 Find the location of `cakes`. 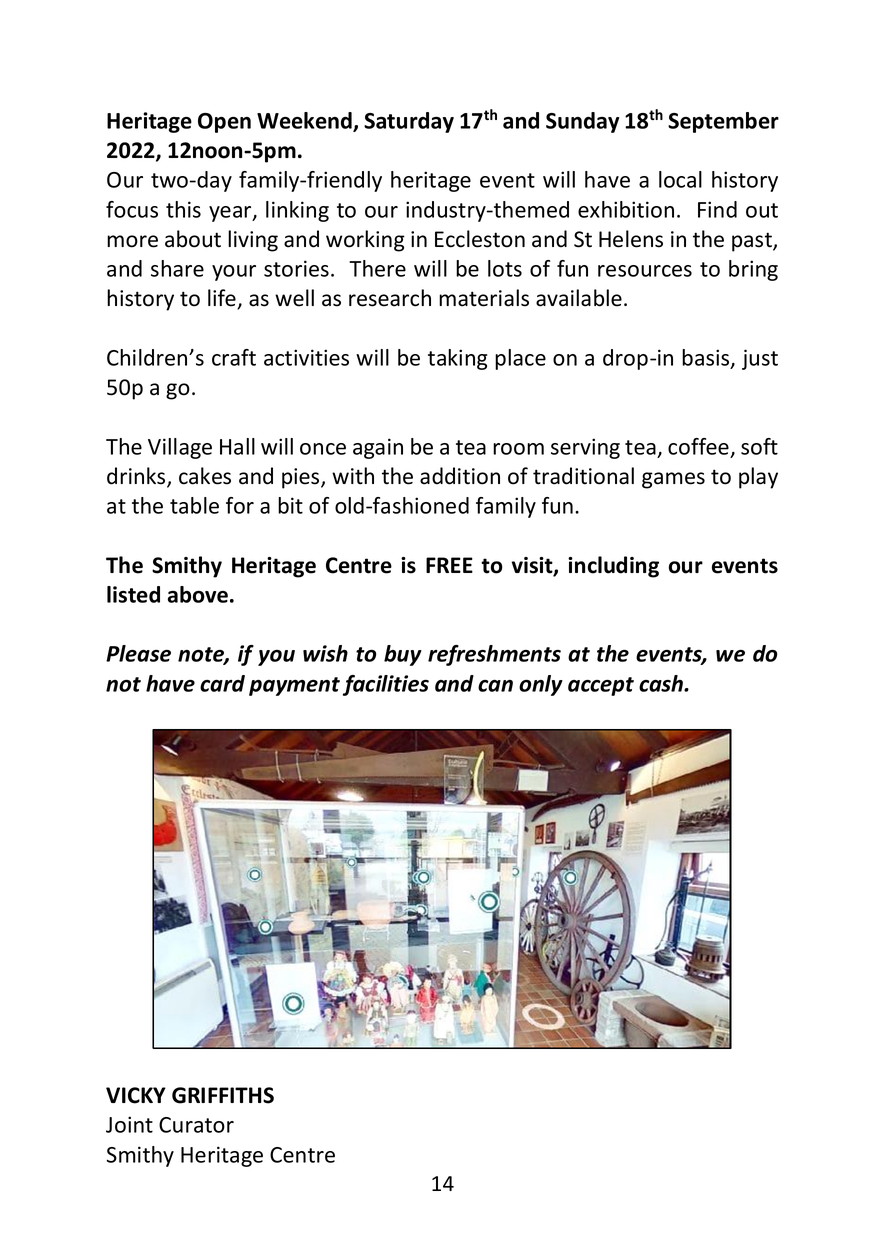

cakes is located at coordinates (205, 476).
